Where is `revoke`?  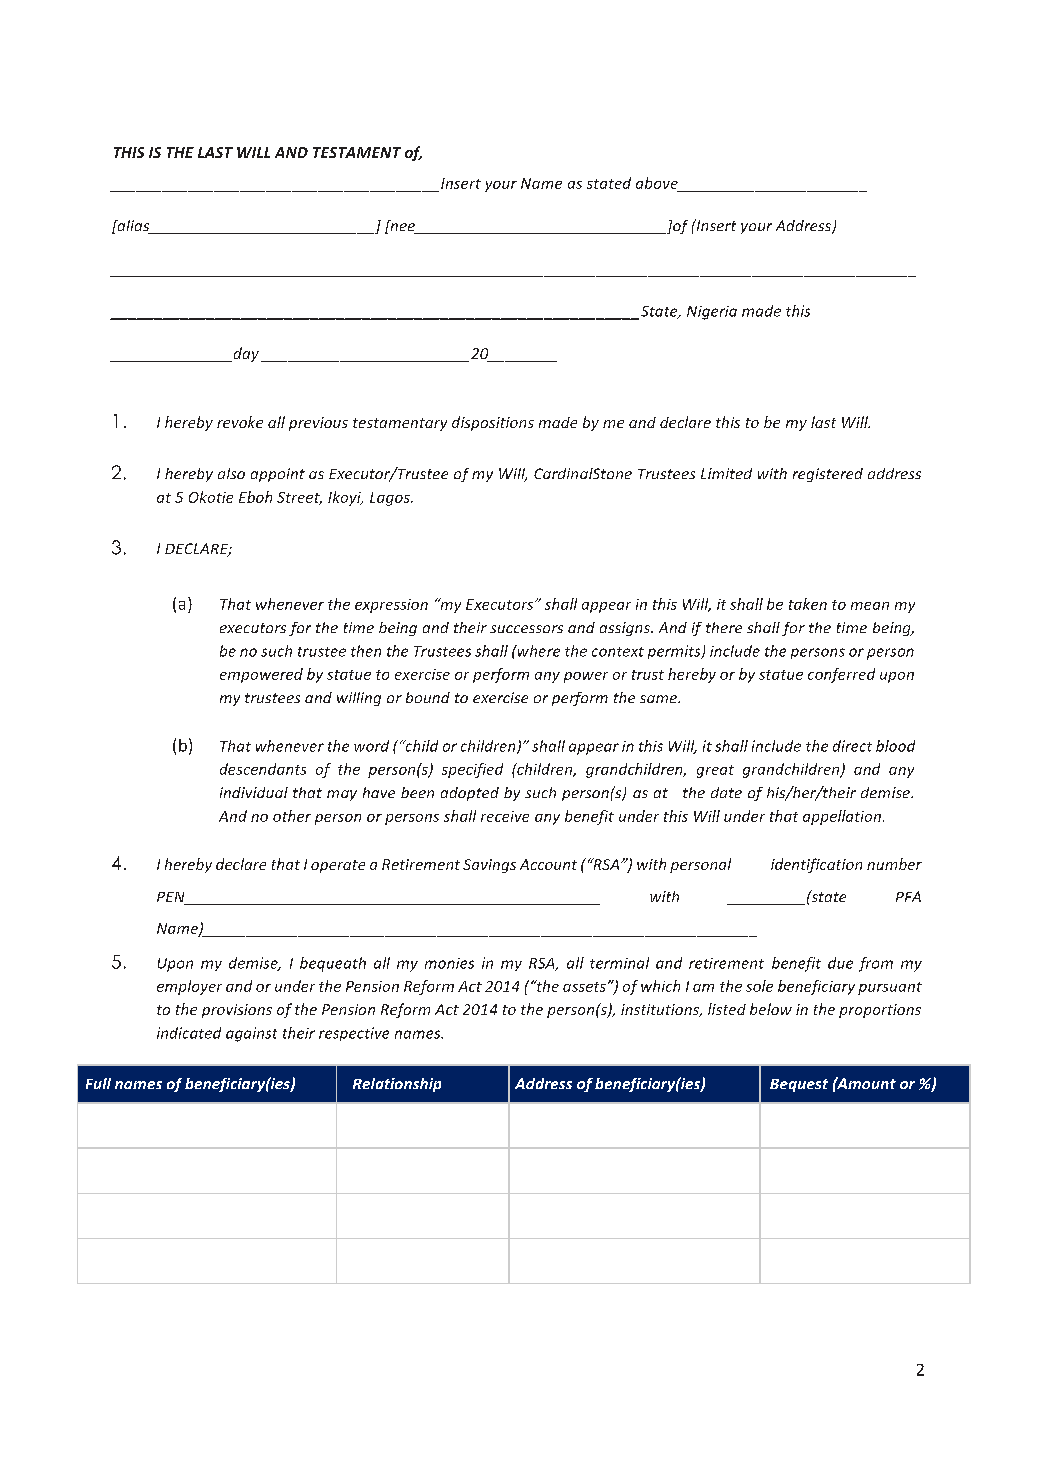 revoke is located at coordinates (240, 422).
